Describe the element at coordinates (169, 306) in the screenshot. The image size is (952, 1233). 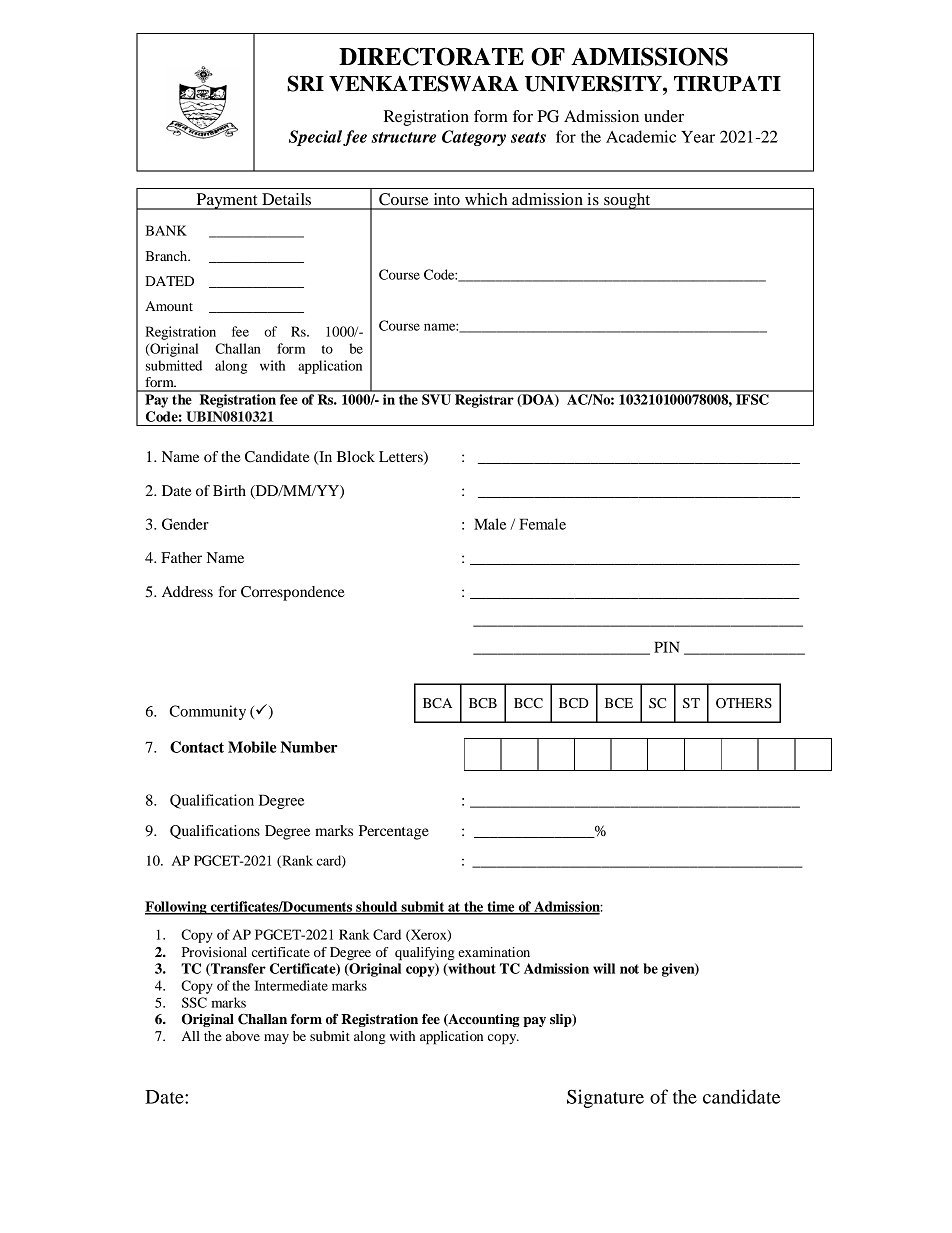
I see `Amount` at that location.
